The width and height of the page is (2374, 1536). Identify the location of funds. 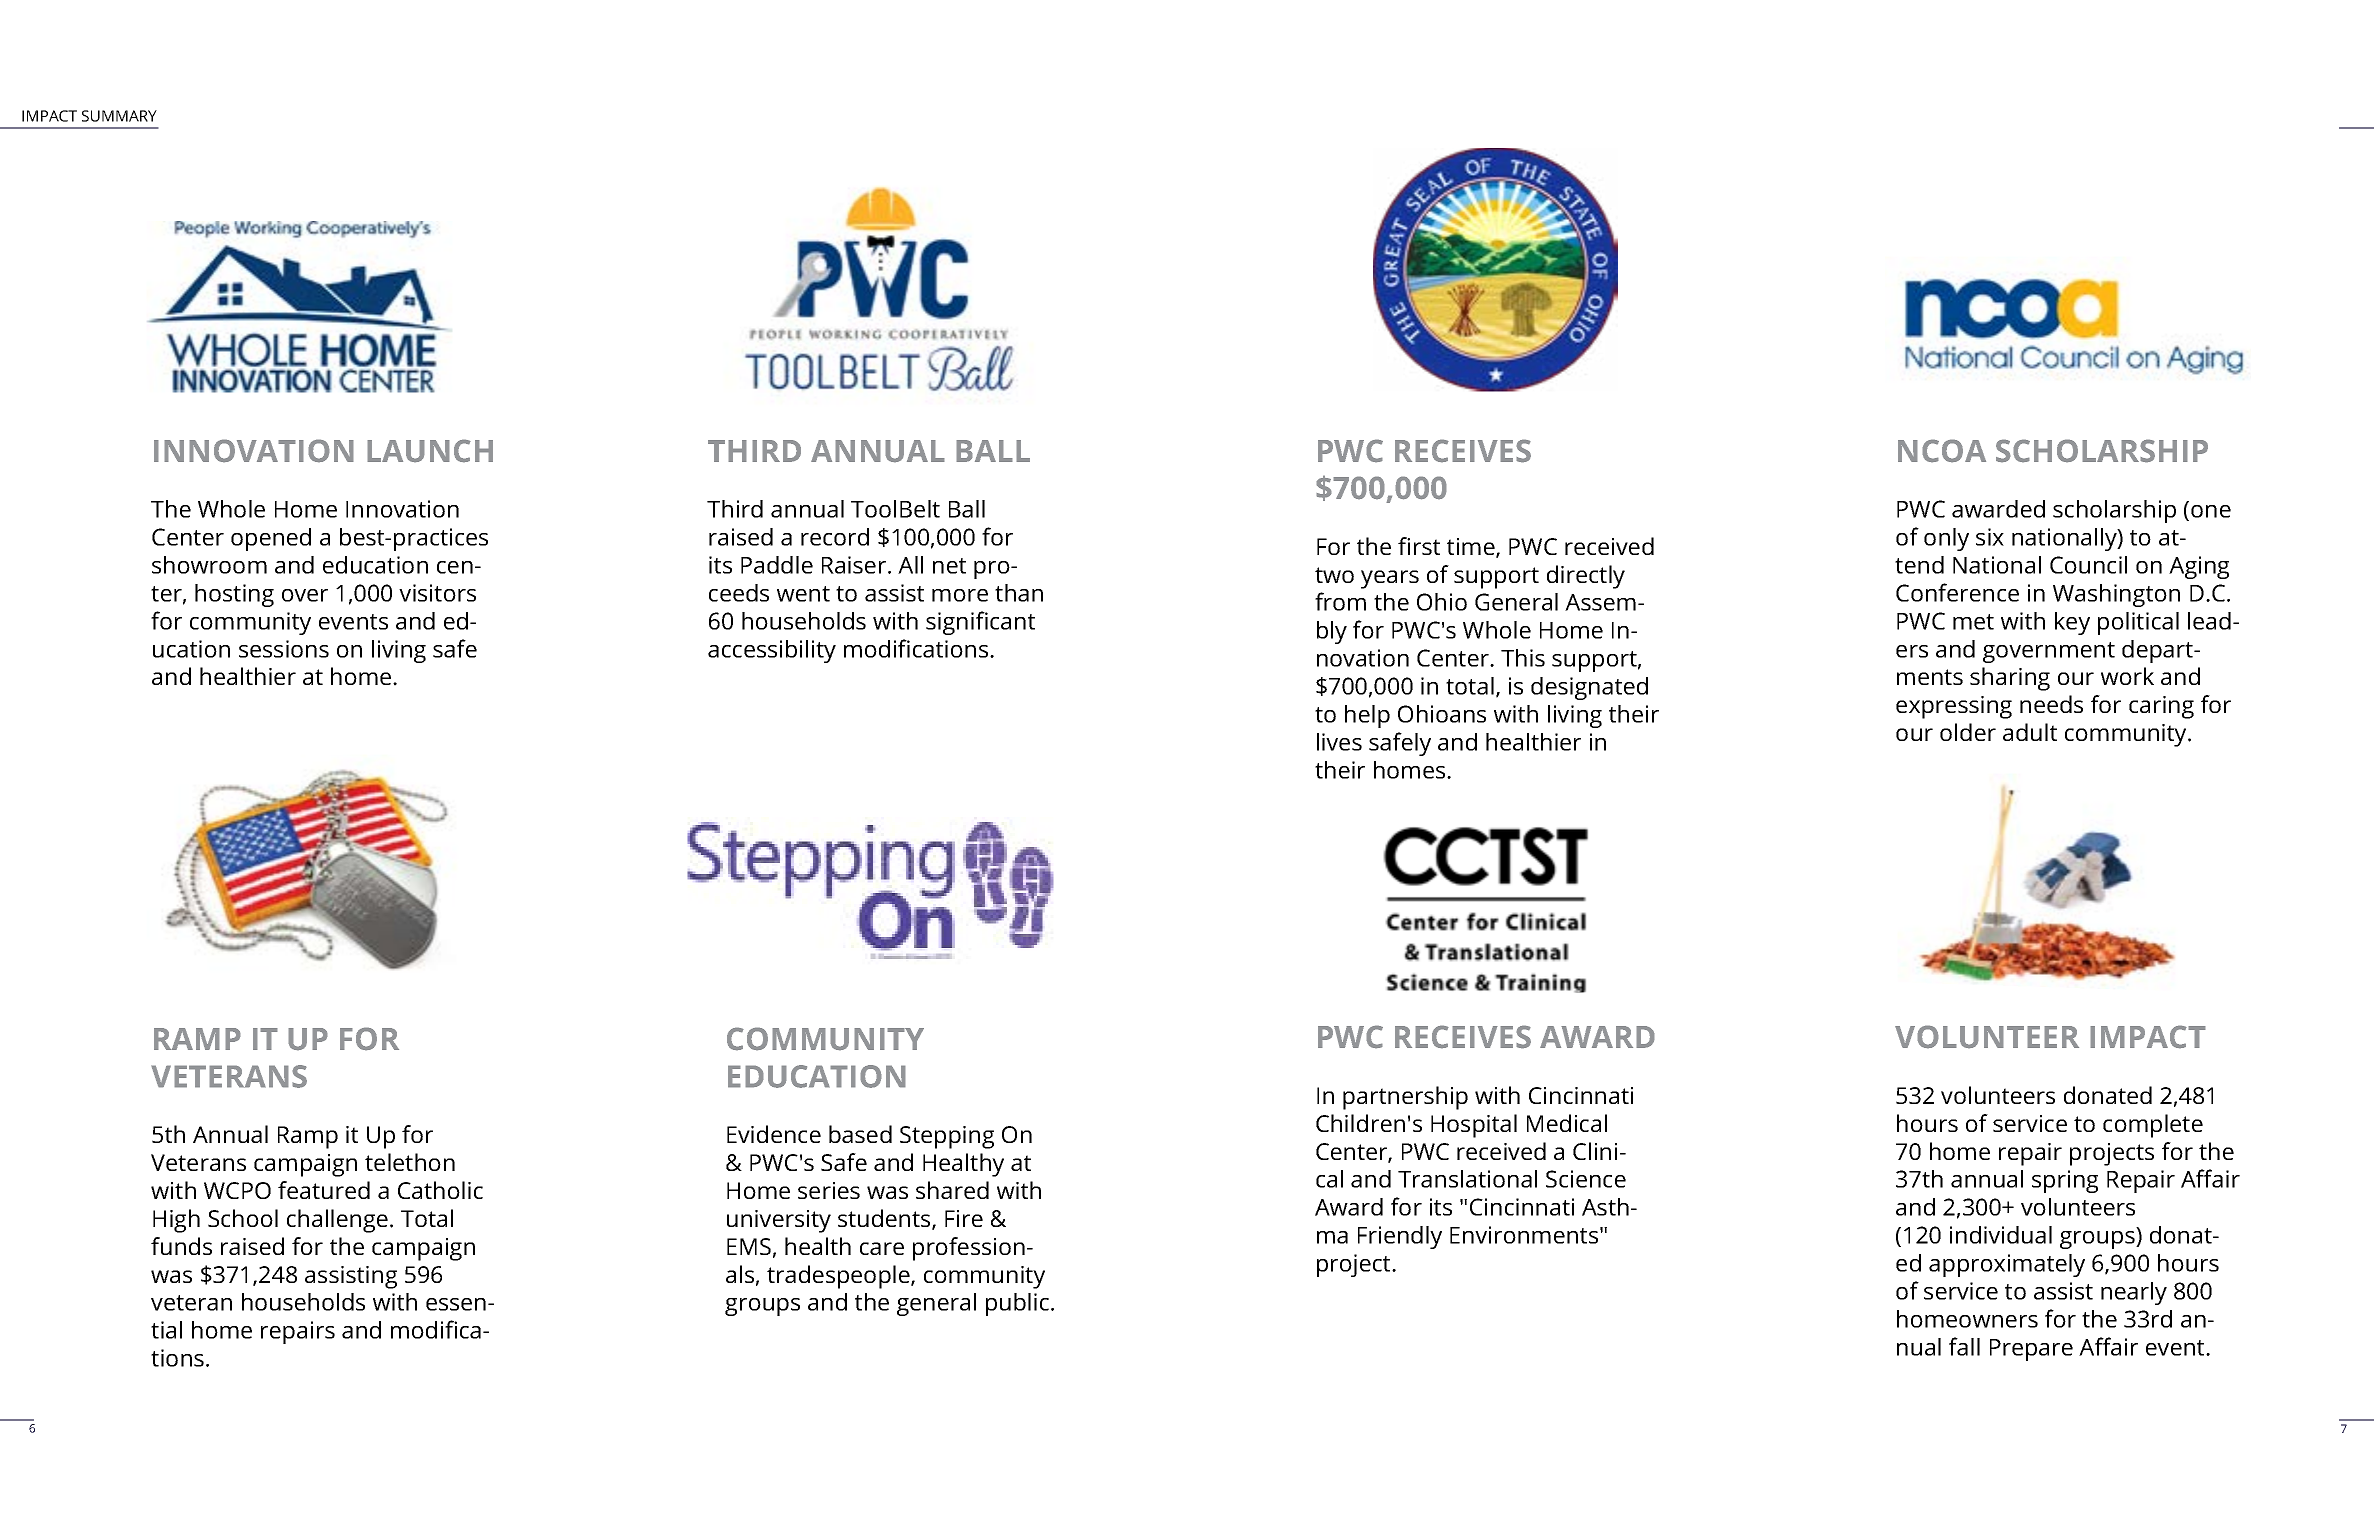
(181, 1246).
